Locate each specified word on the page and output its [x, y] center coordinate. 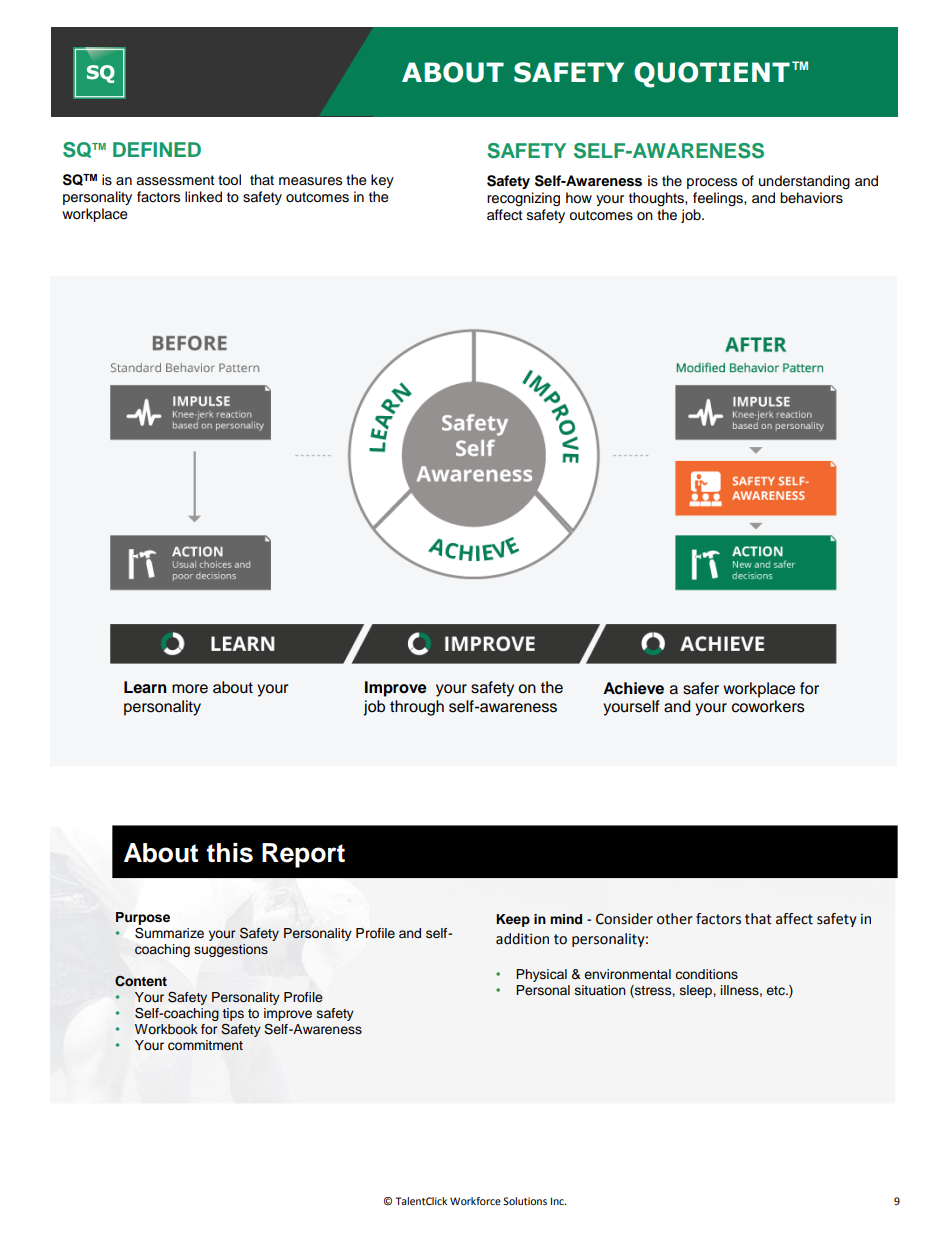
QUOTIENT [712, 75]
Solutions [525, 1201]
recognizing [523, 199]
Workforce [475, 1201]
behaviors [811, 198]
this [230, 853]
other [675, 919]
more [190, 689]
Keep [513, 920]
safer [701, 688]
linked [203, 197]
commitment [205, 1045]
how [579, 198]
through [417, 708]
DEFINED [157, 149]
